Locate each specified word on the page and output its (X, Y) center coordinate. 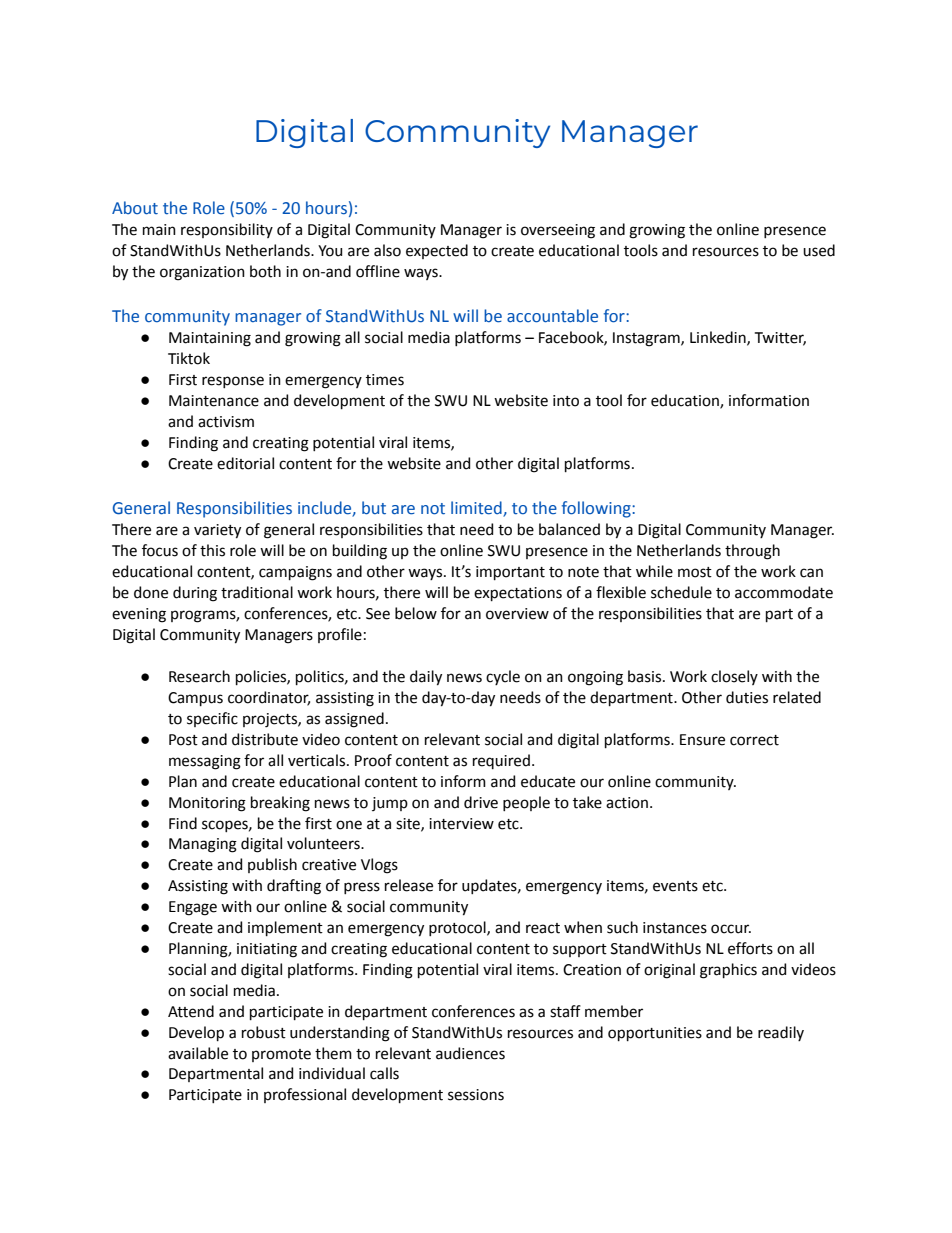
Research (199, 676)
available (198, 1053)
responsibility (227, 230)
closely (734, 677)
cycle (503, 677)
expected (437, 251)
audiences (470, 1053)
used (819, 250)
